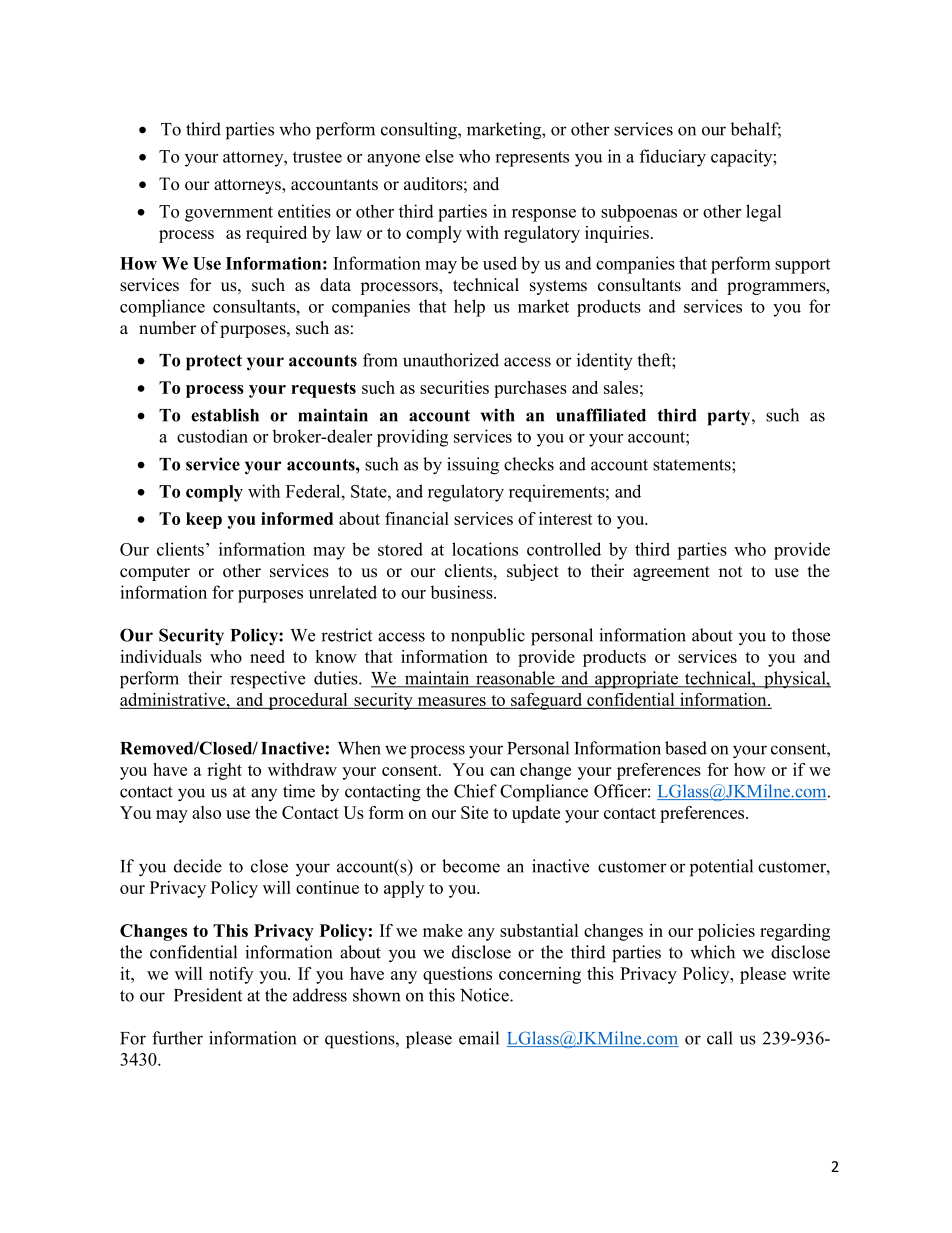  I want to click on government, so click(229, 214).
